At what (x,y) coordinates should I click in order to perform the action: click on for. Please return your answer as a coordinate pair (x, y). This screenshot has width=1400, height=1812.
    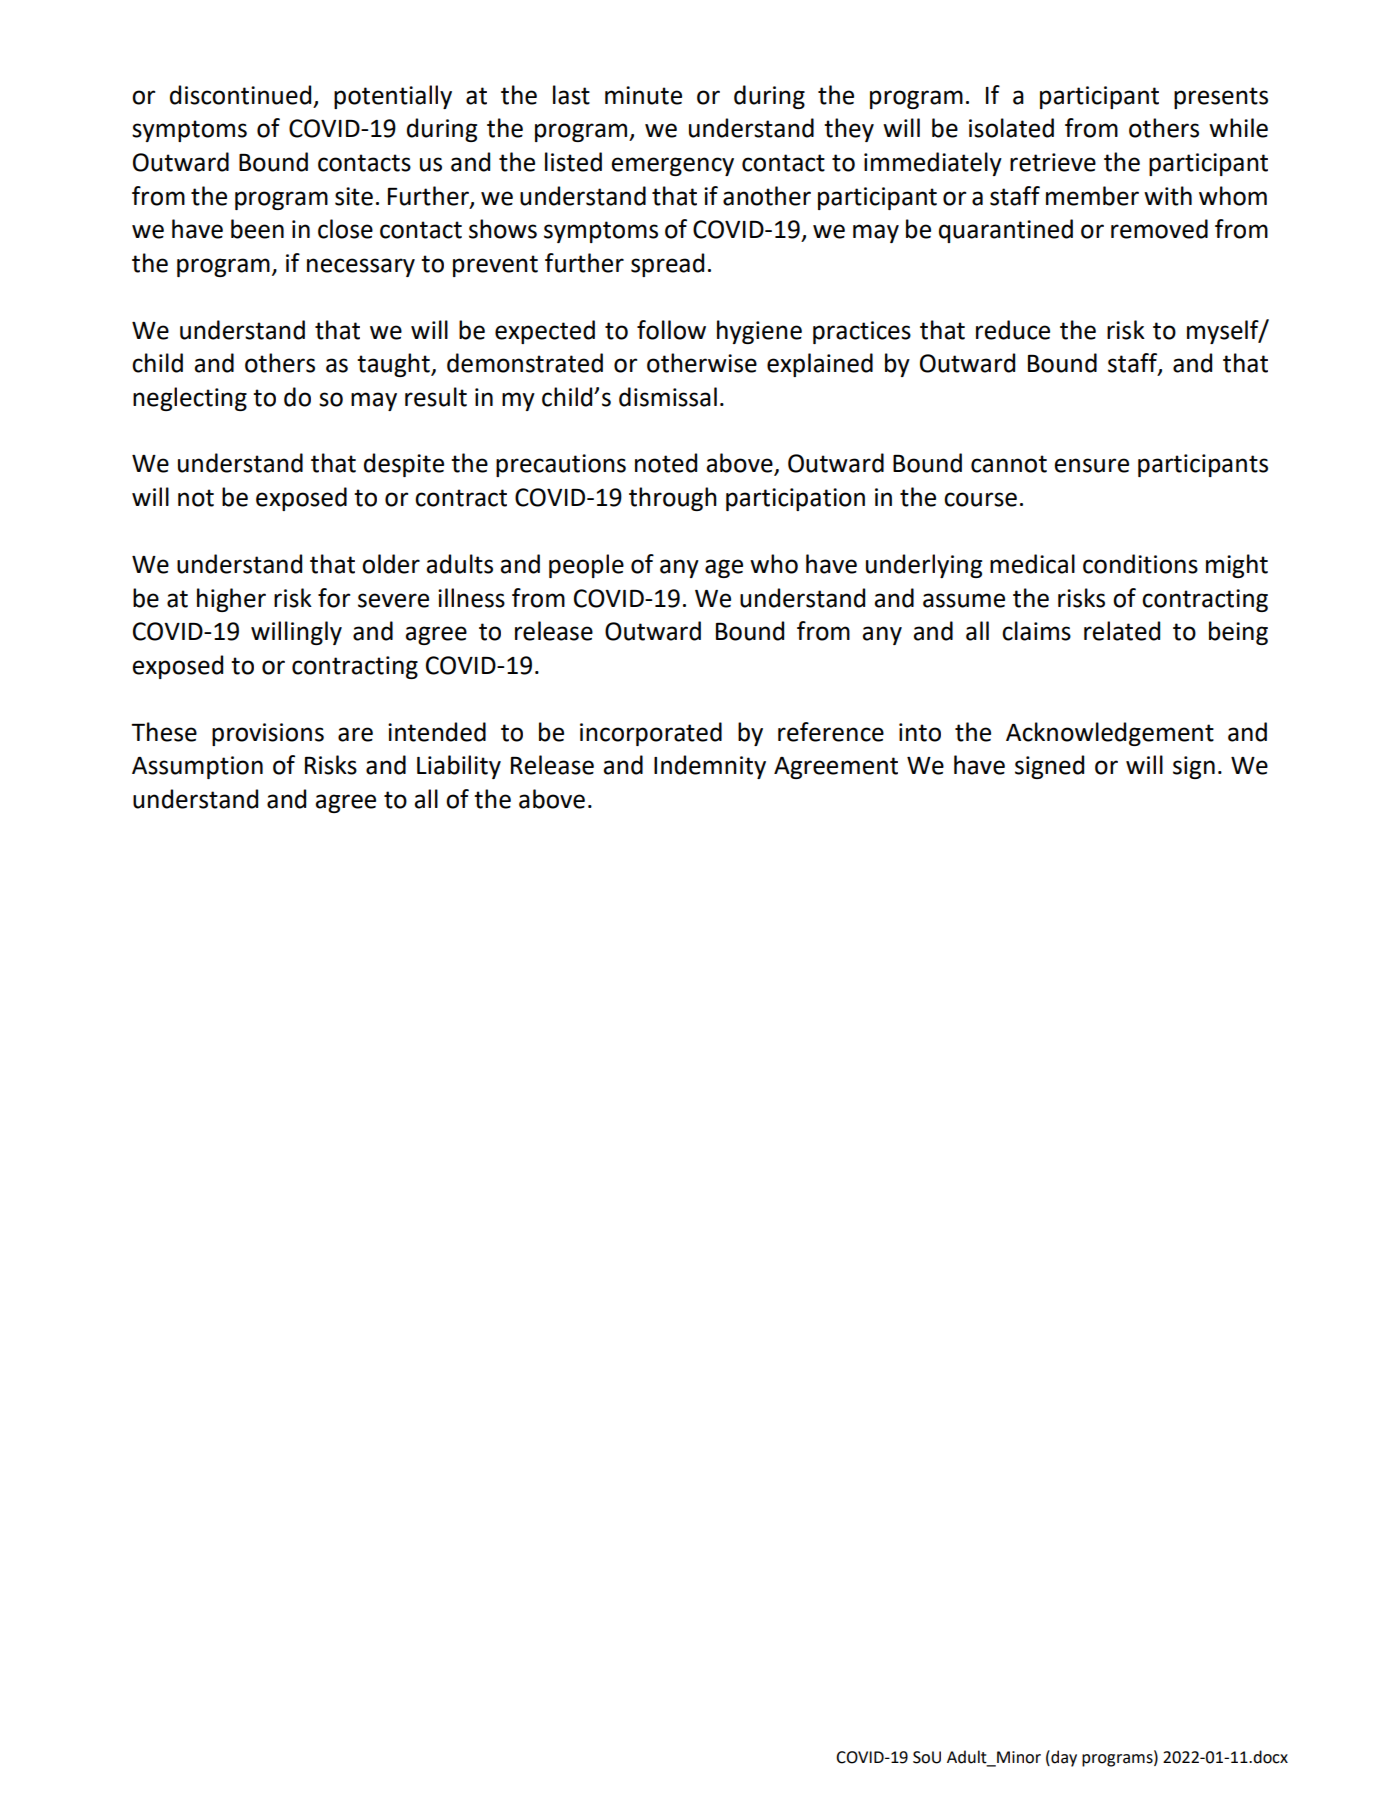
    Looking at the image, I should click on (334, 598).
